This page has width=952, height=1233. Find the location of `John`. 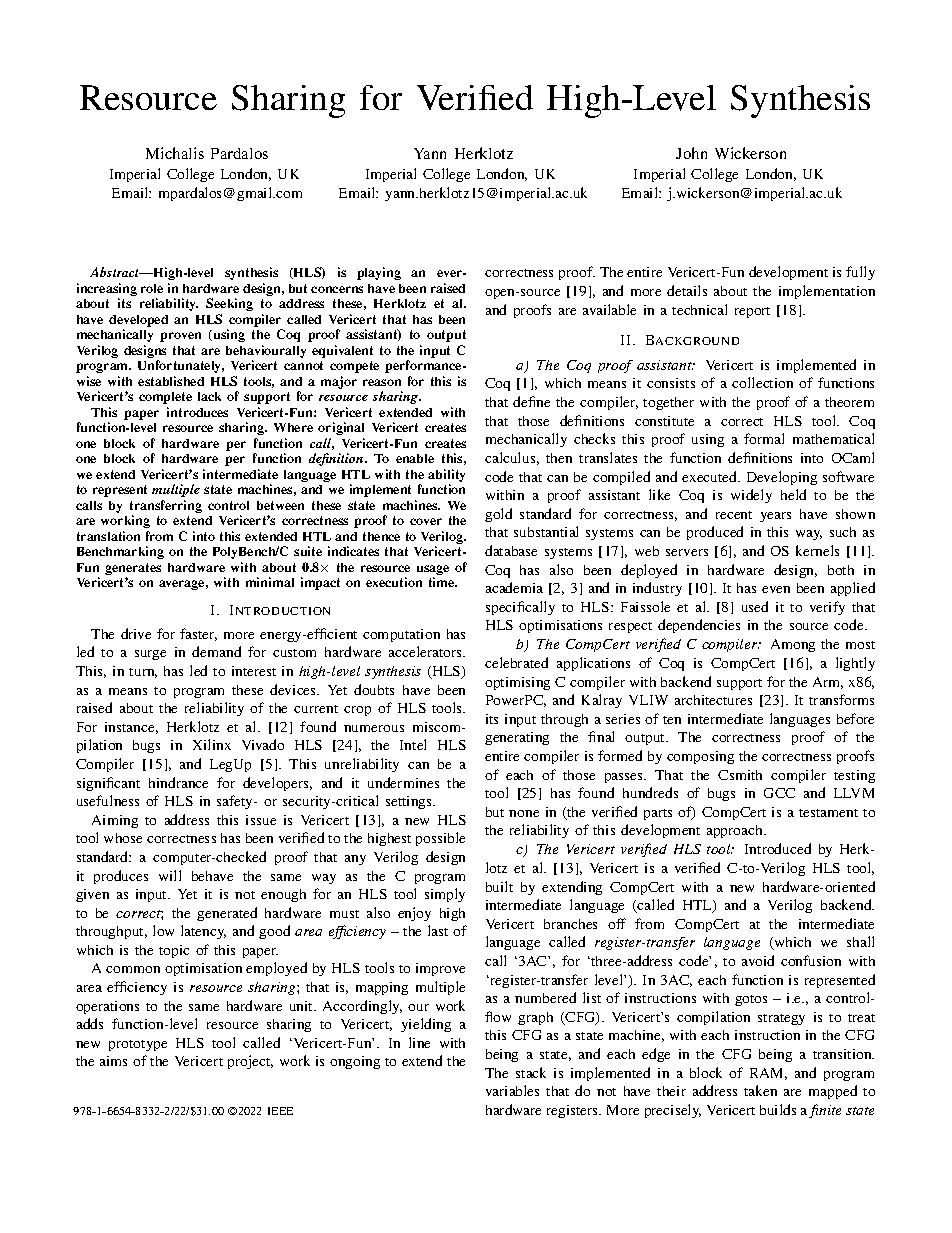

John is located at coordinates (691, 153).
